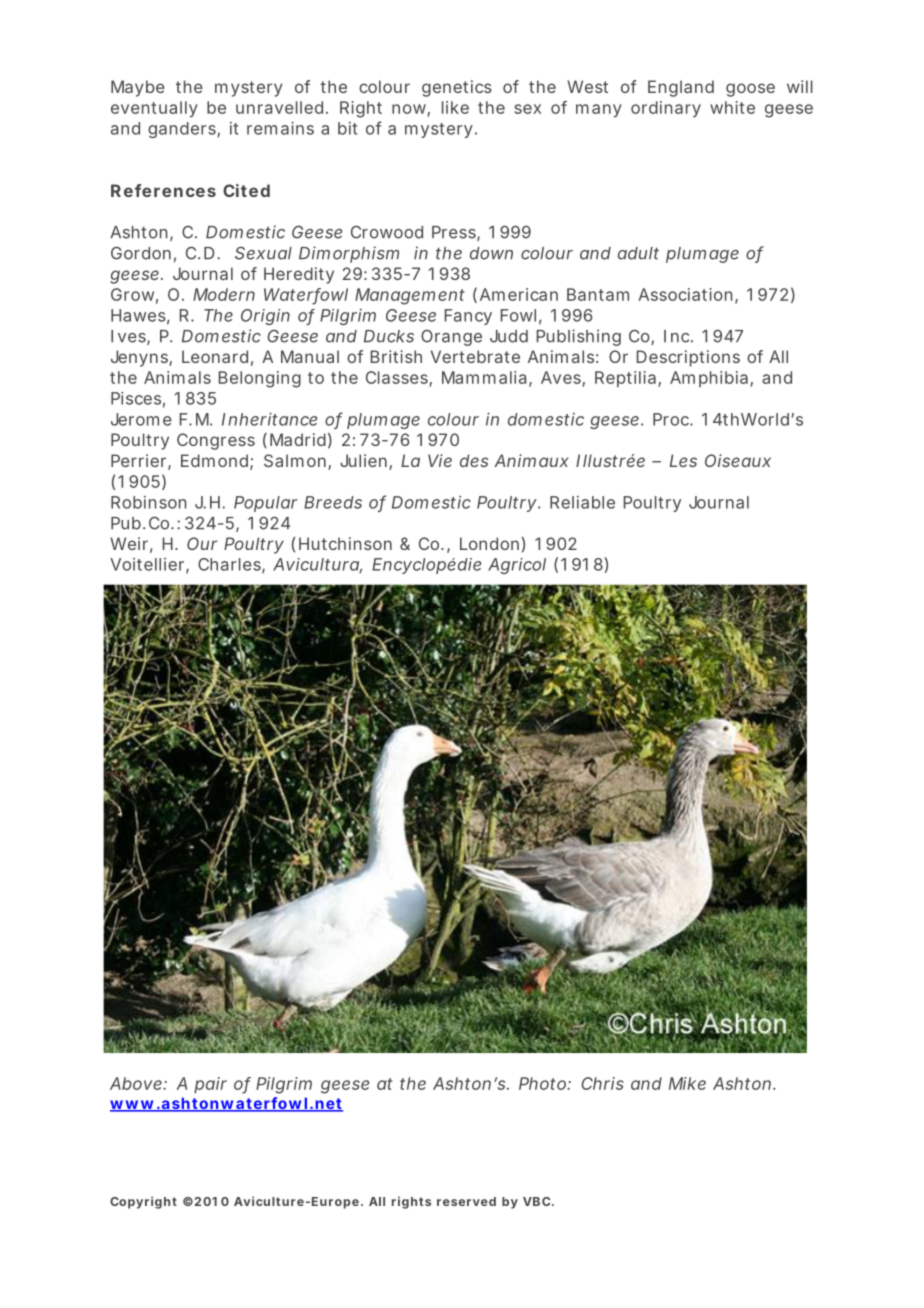  What do you see at coordinates (154, 109) in the image?
I see `eventually` at bounding box center [154, 109].
